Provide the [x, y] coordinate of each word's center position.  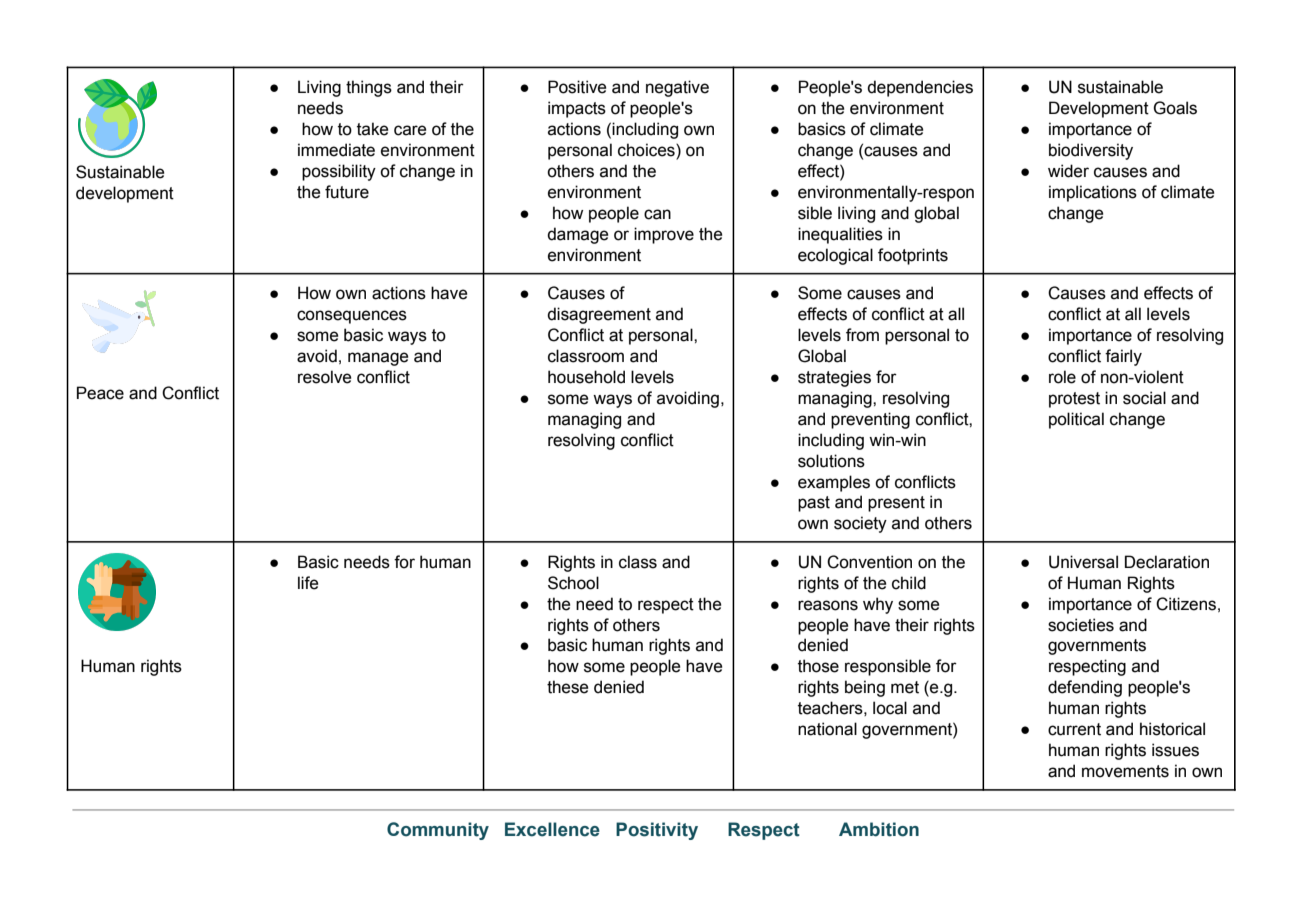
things [369, 88]
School [573, 583]
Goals [1175, 108]
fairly [1123, 357]
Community [438, 831]
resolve [324, 377]
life [308, 583]
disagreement [599, 315]
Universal [1083, 562]
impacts [577, 109]
